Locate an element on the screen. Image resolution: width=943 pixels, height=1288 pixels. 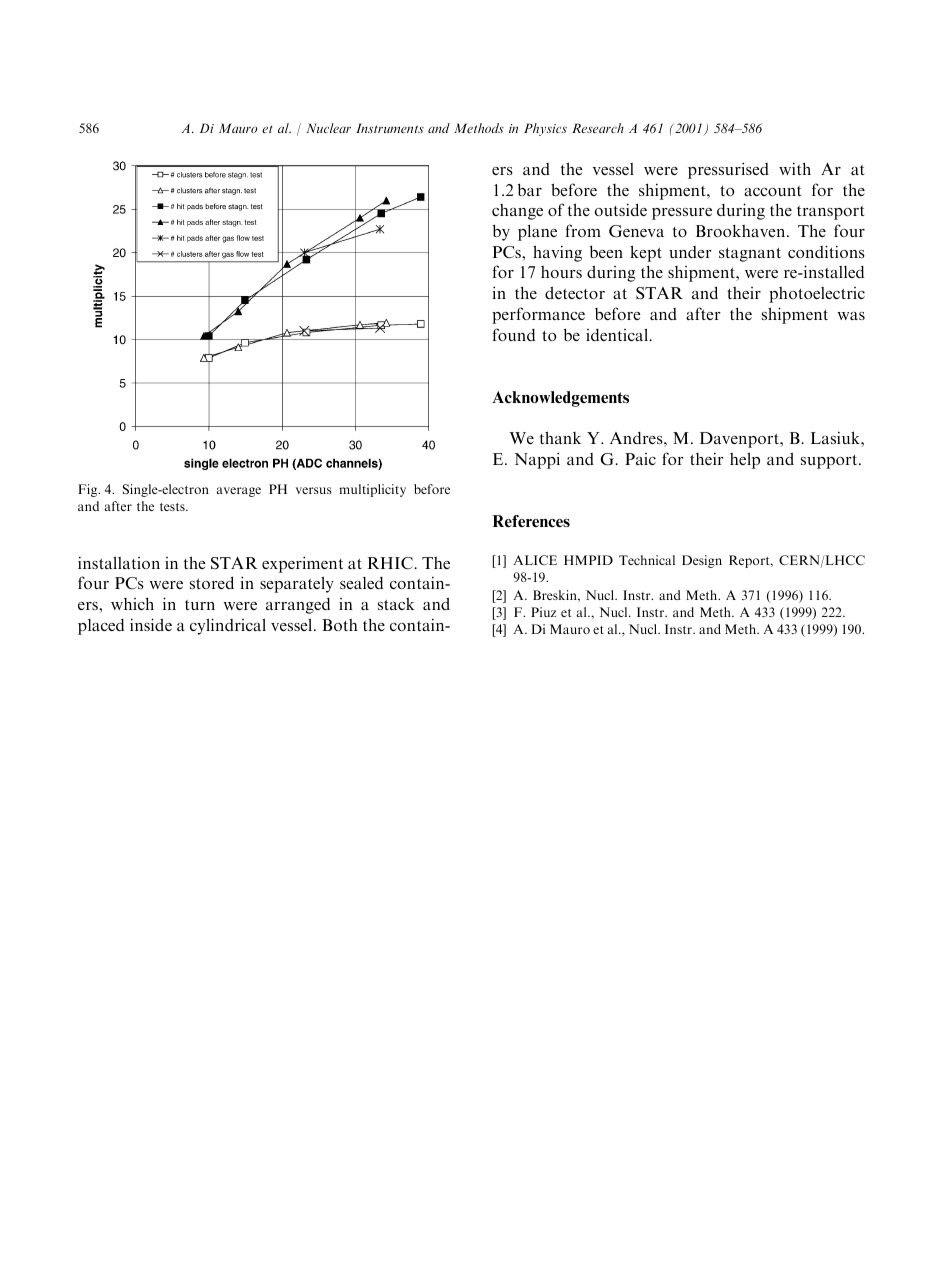
turn is located at coordinates (200, 605).
